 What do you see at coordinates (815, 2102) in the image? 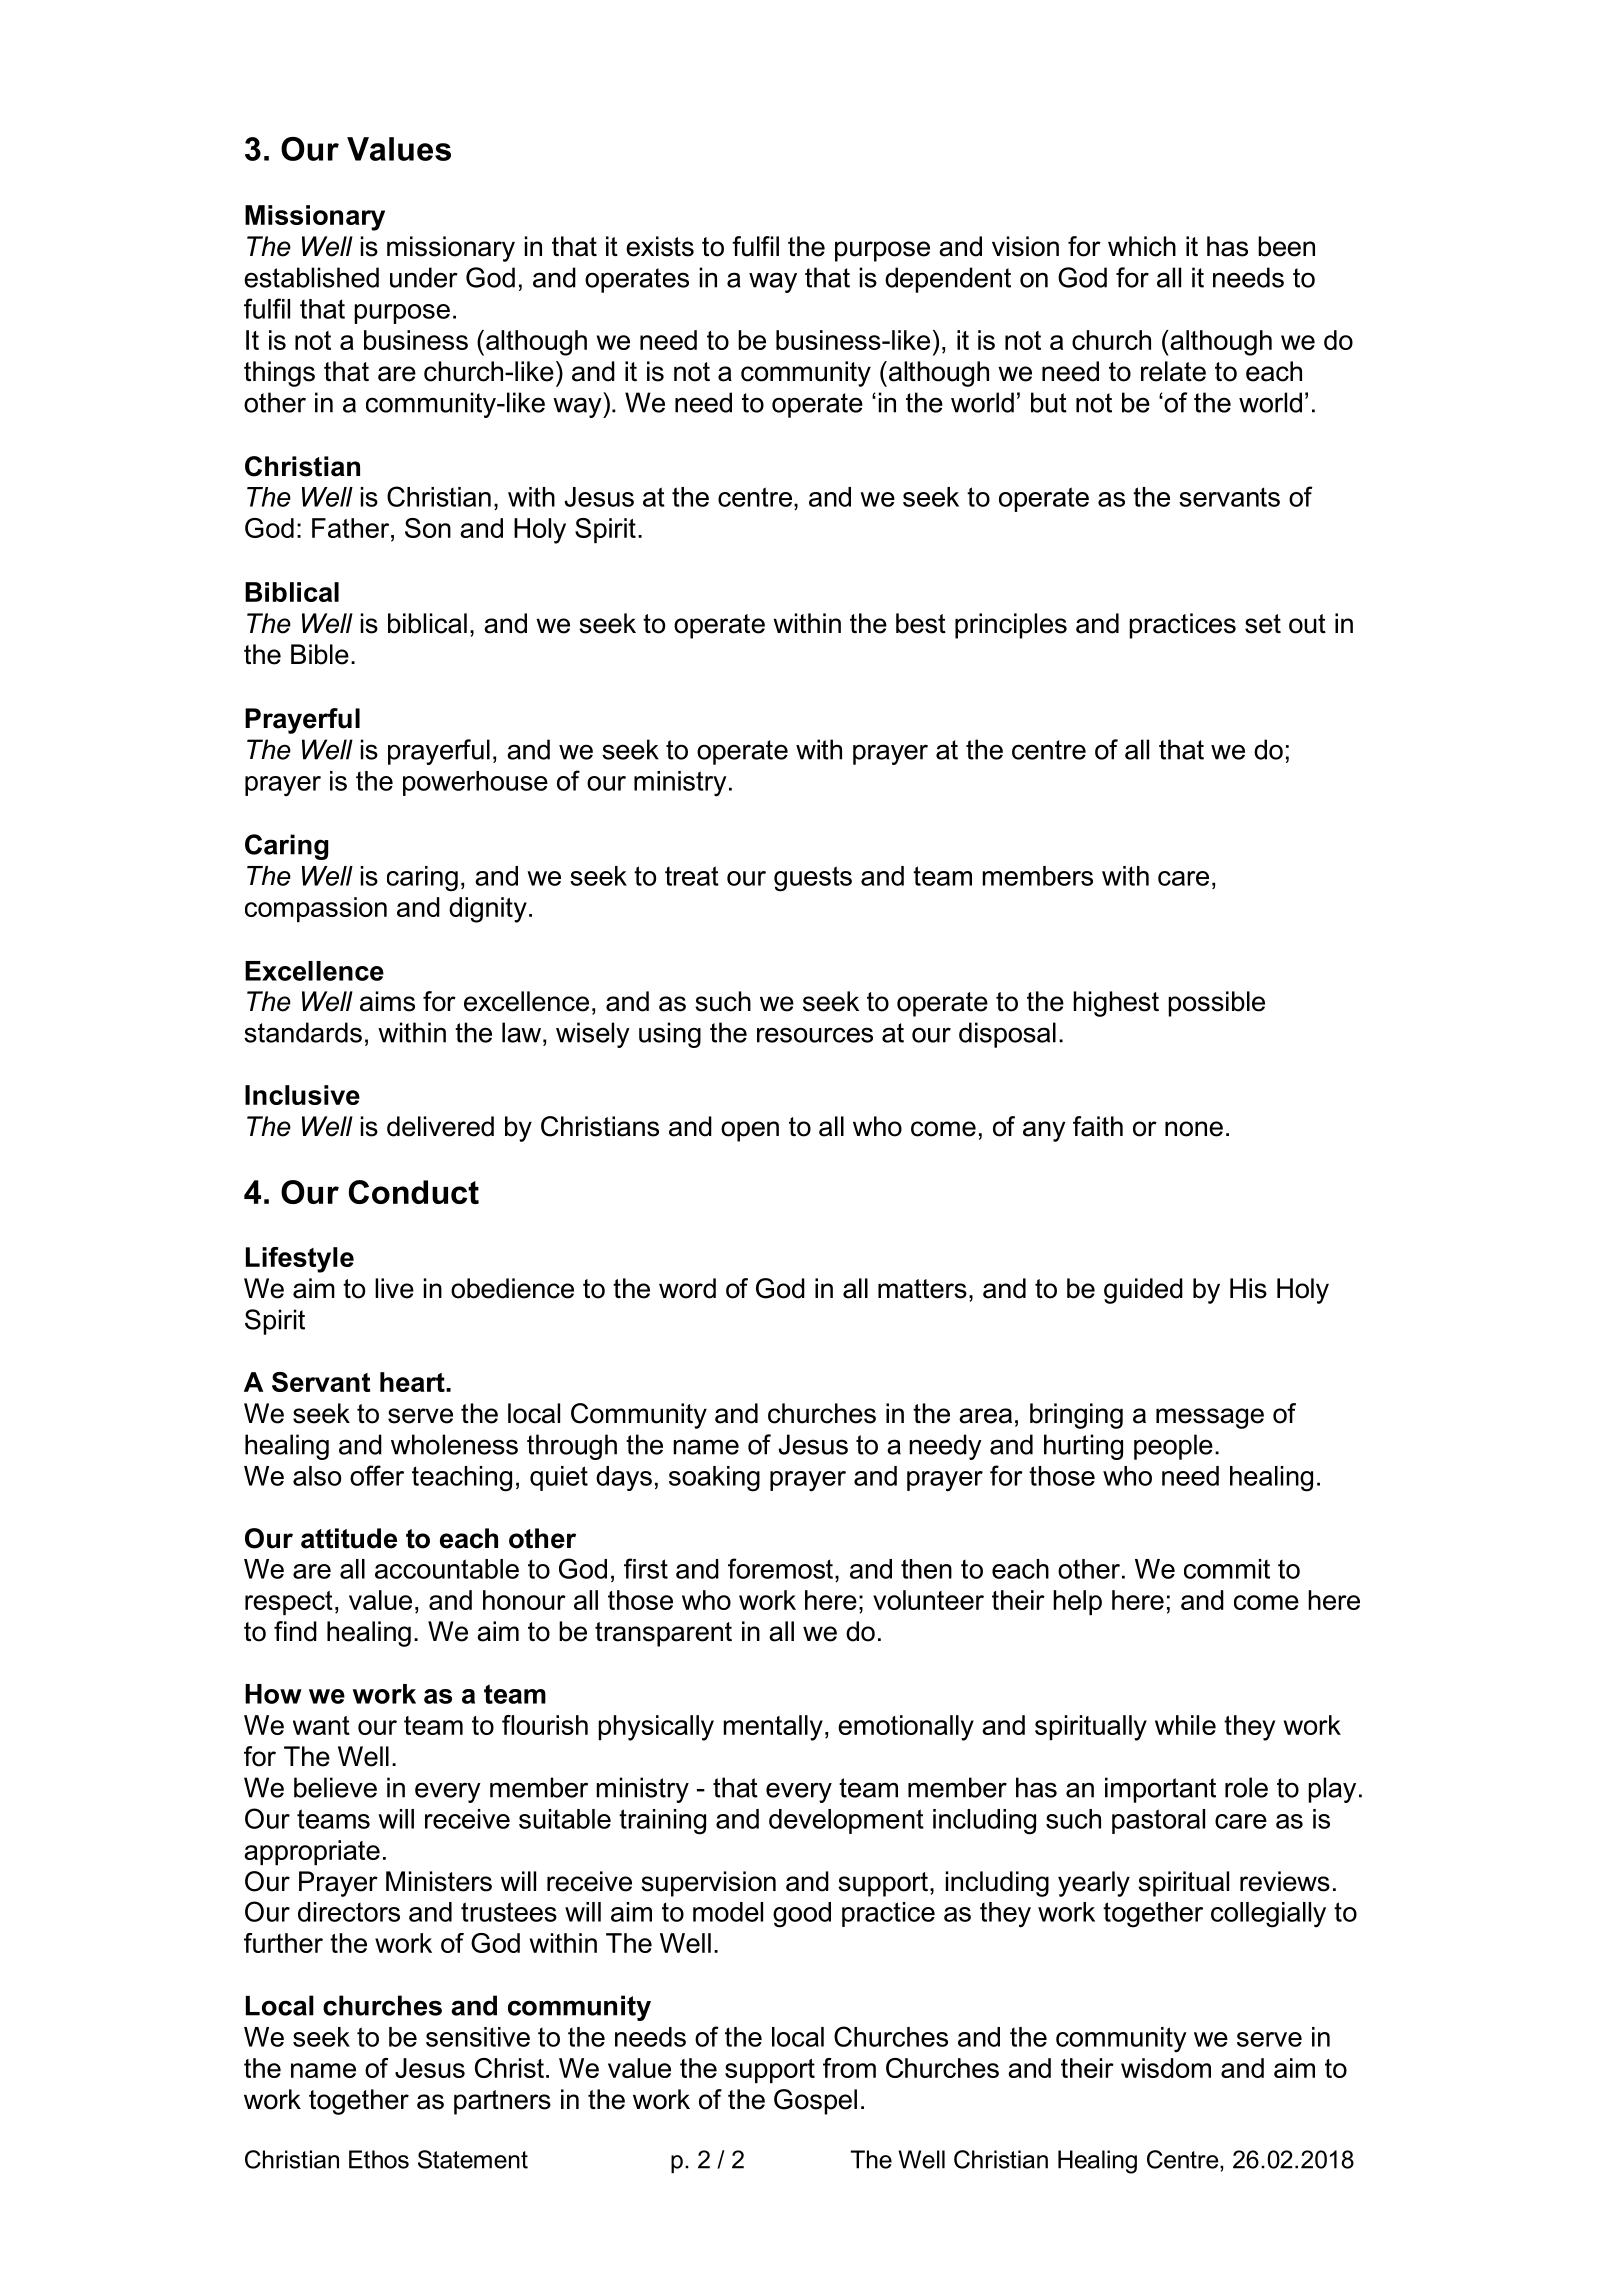
I see `Gospel` at bounding box center [815, 2102].
